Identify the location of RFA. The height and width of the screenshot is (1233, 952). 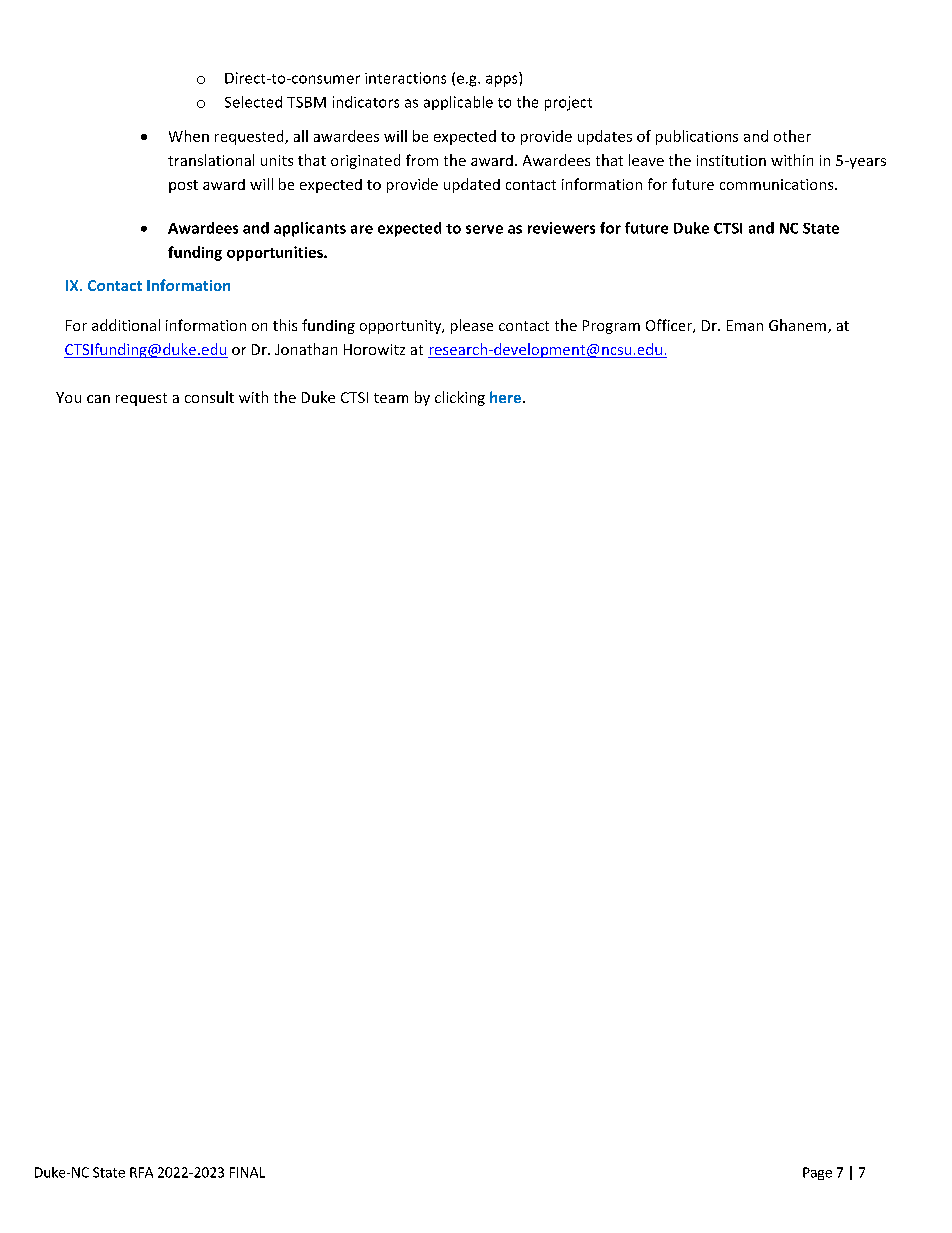
(141, 1172).
